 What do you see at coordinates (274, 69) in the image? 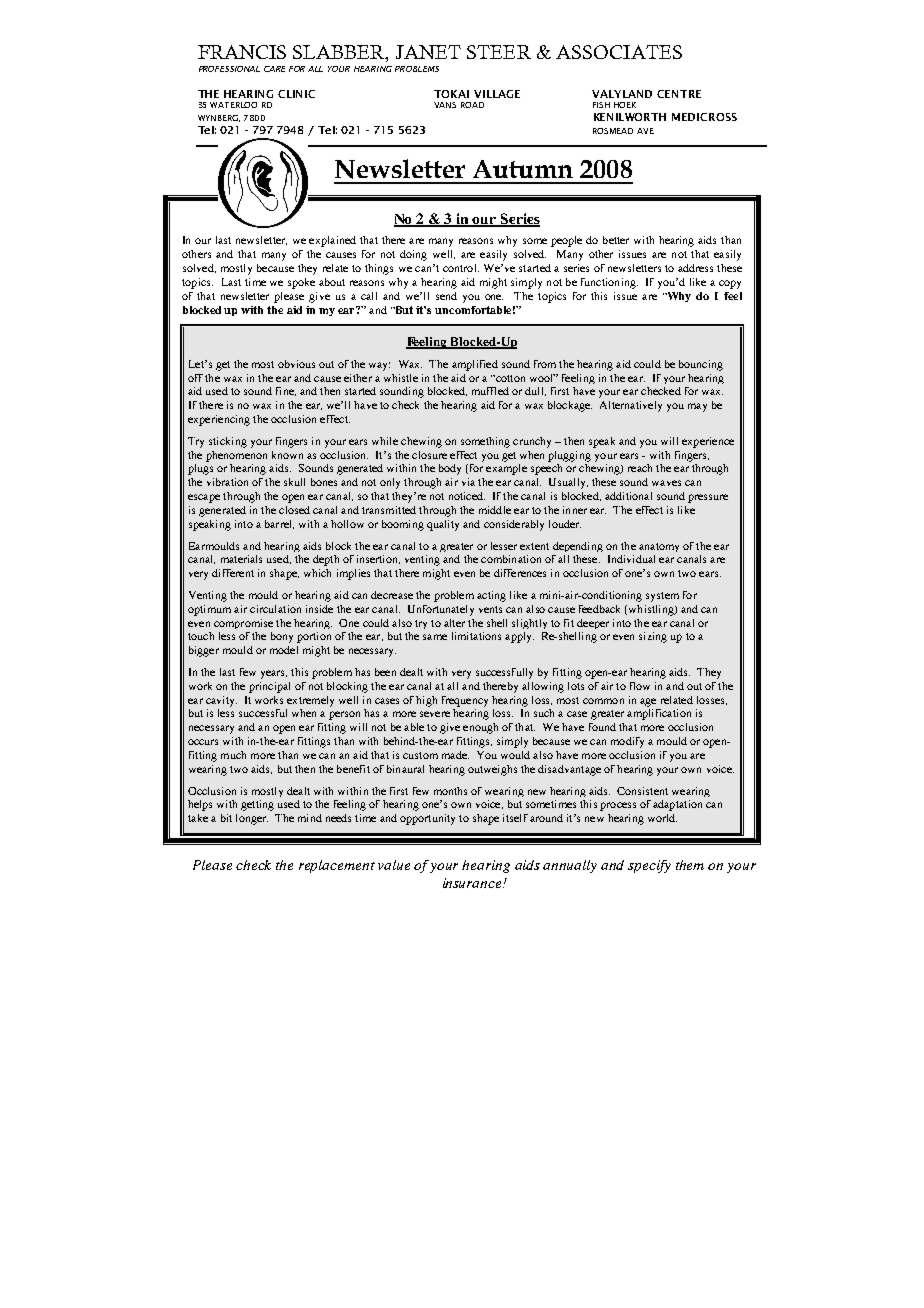
I see `CARE` at bounding box center [274, 69].
